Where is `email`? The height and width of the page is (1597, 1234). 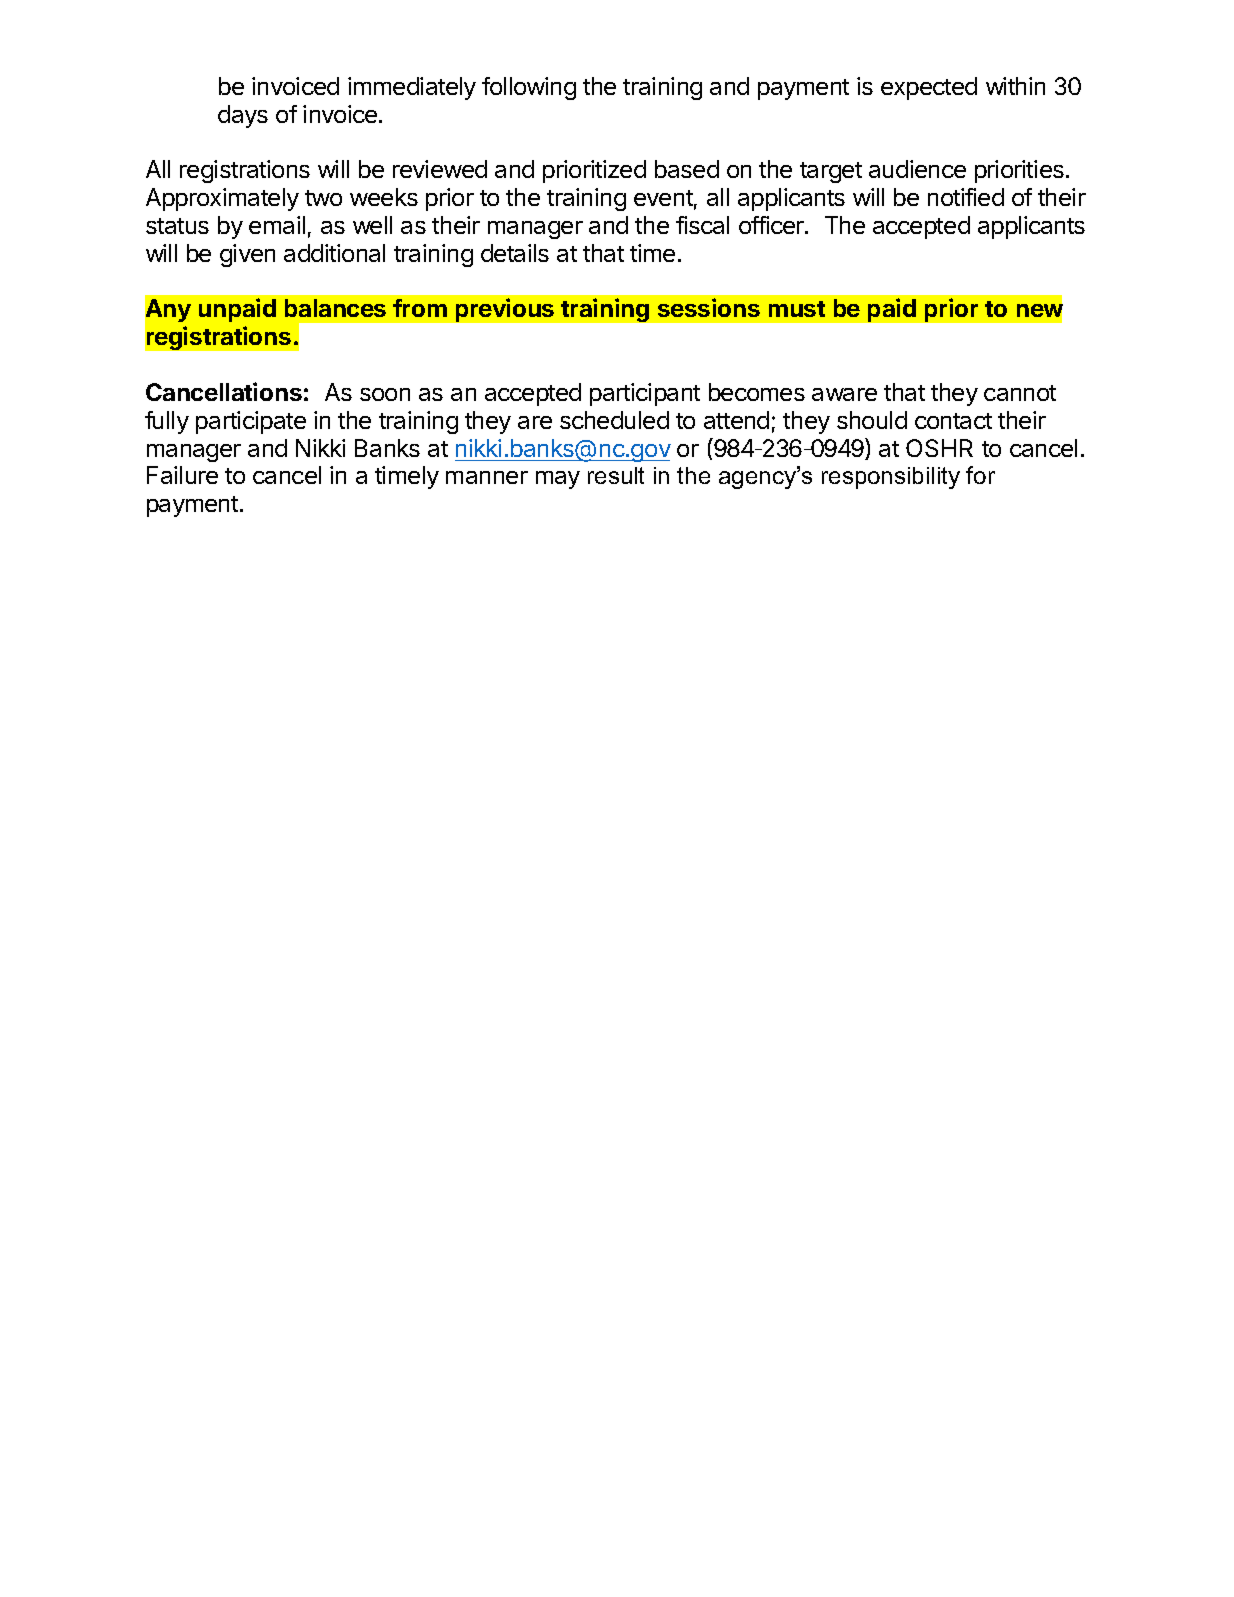 email is located at coordinates (277, 225).
